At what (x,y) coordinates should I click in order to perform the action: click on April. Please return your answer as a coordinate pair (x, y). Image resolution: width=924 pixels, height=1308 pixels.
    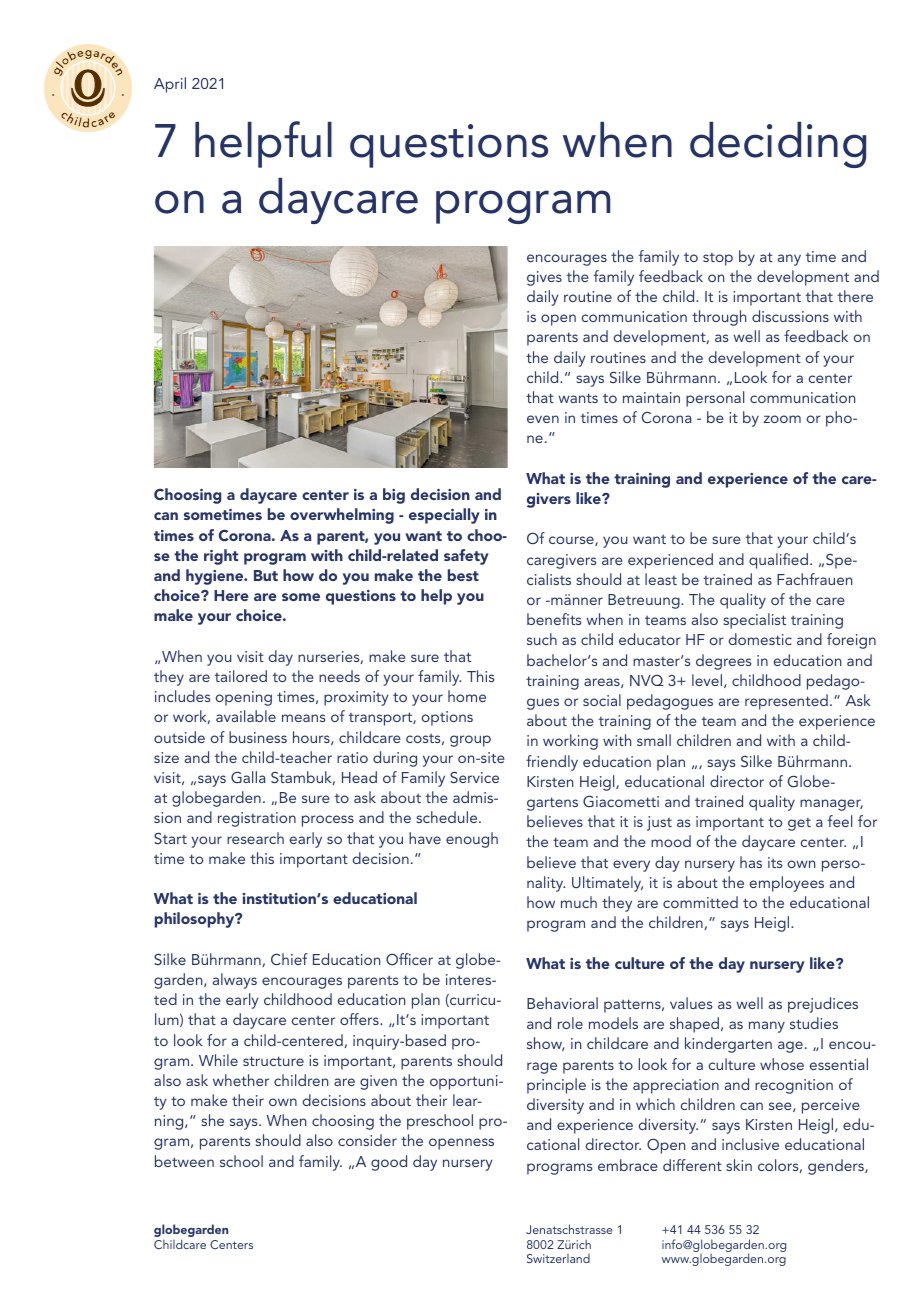
    Looking at the image, I should click on (170, 85).
